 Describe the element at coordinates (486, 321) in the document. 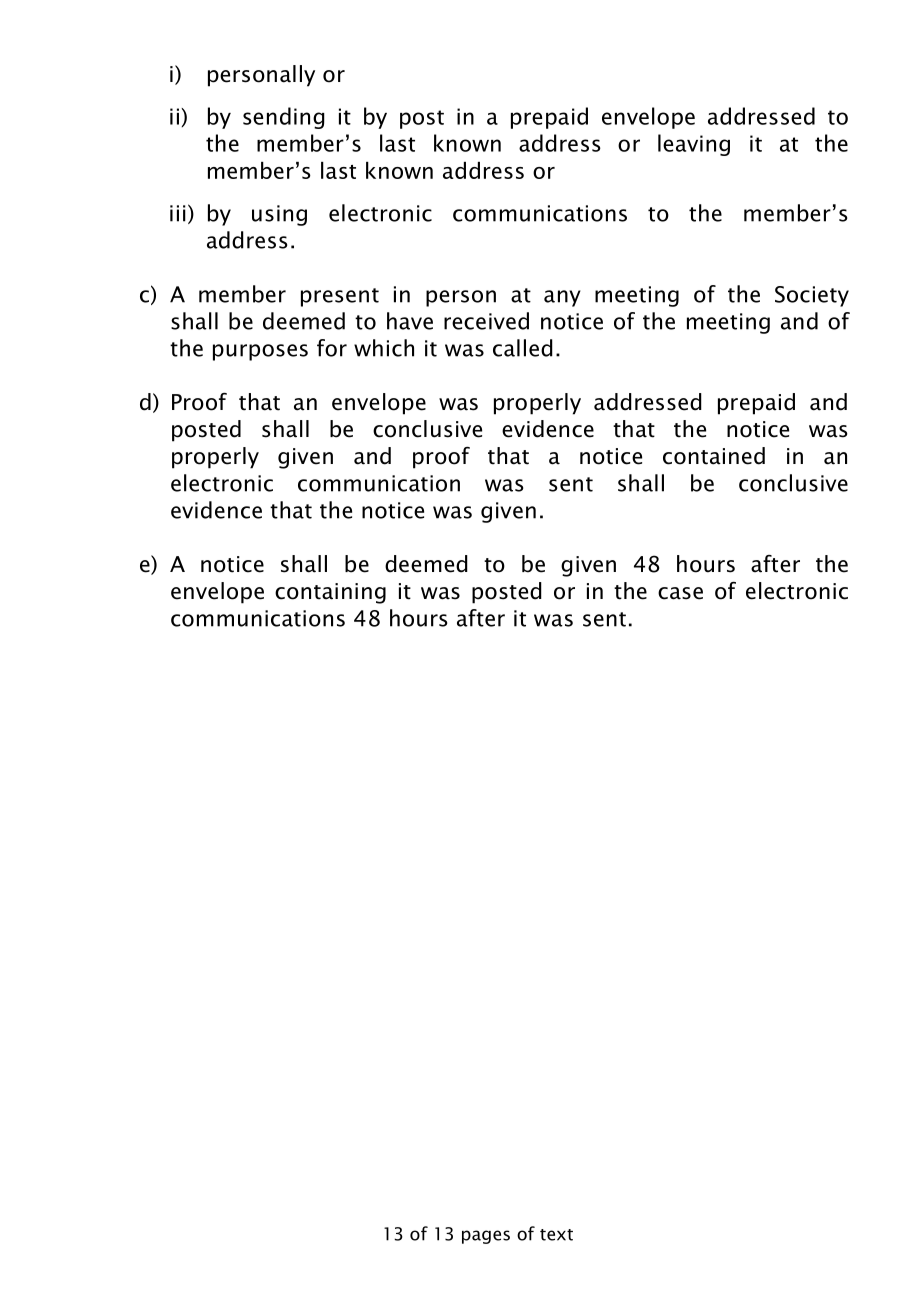

I see `received` at that location.
